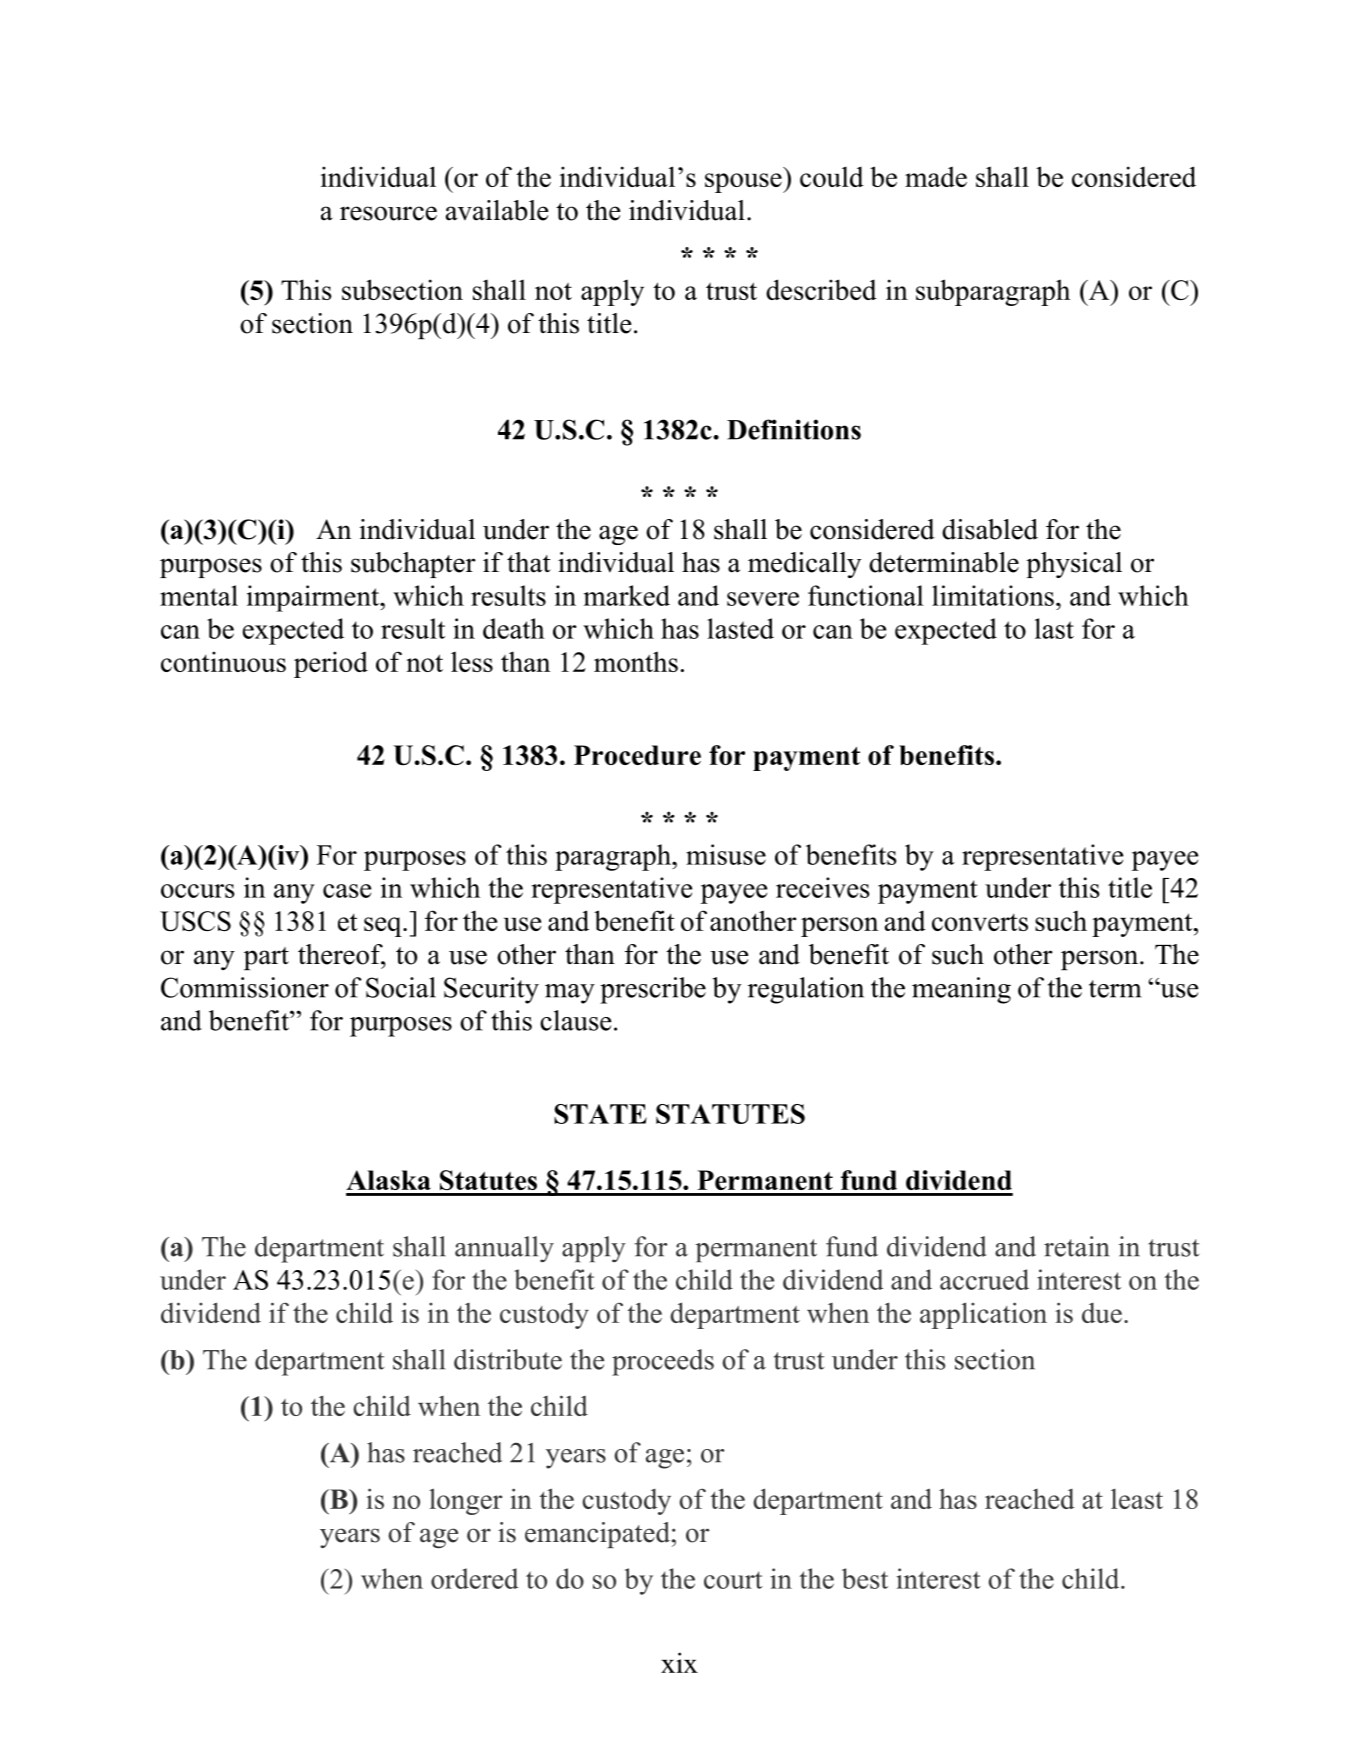  I want to click on spouse, so click(744, 183).
